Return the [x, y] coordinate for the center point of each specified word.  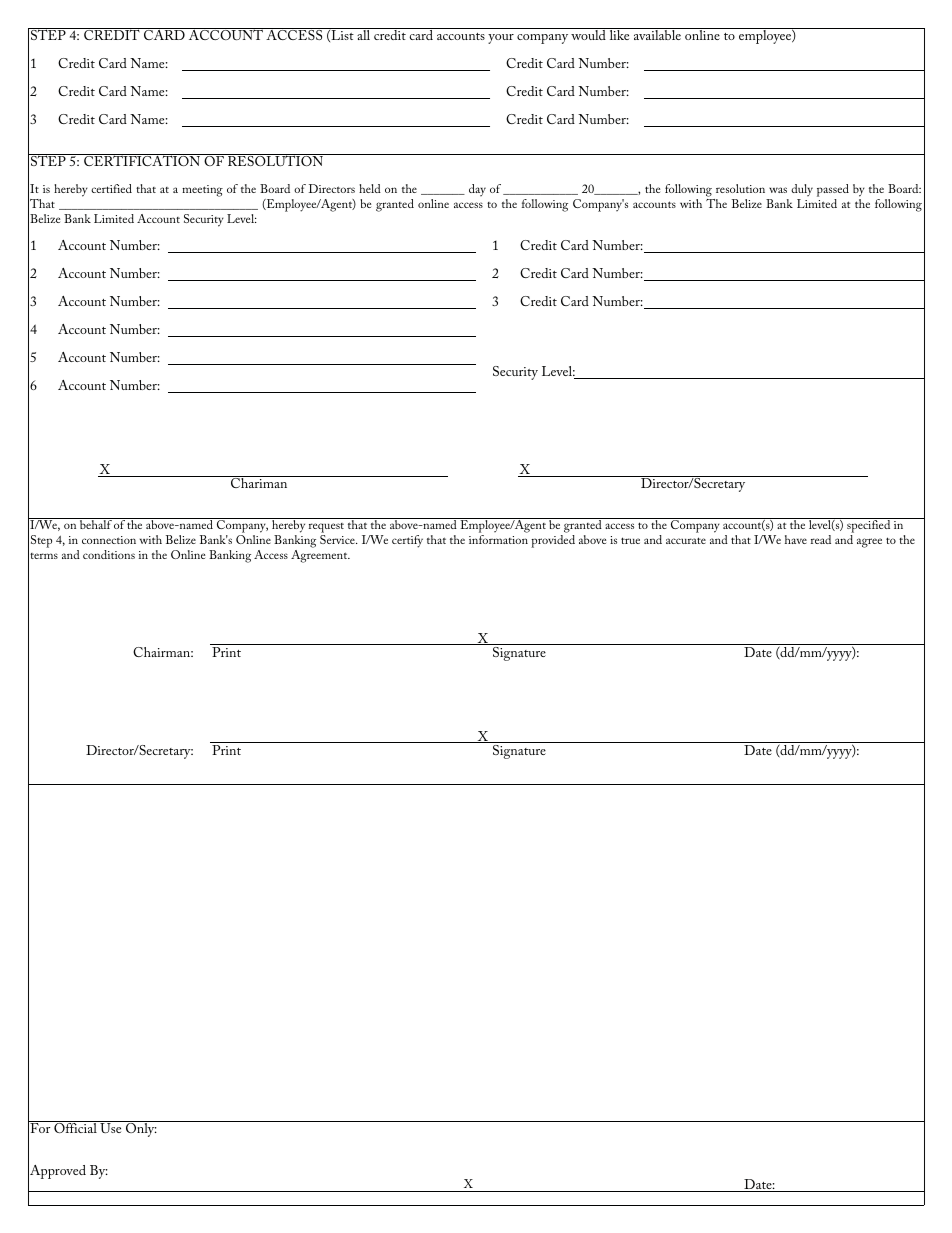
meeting [202, 191]
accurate [686, 540]
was [778, 190]
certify [407, 541]
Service [338, 539]
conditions [109, 554]
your [501, 39]
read [821, 539]
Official [75, 1127]
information [498, 539]
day [477, 190]
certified [111, 188]
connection [109, 540]
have [796, 539]
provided [553, 541]
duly [802, 190]
